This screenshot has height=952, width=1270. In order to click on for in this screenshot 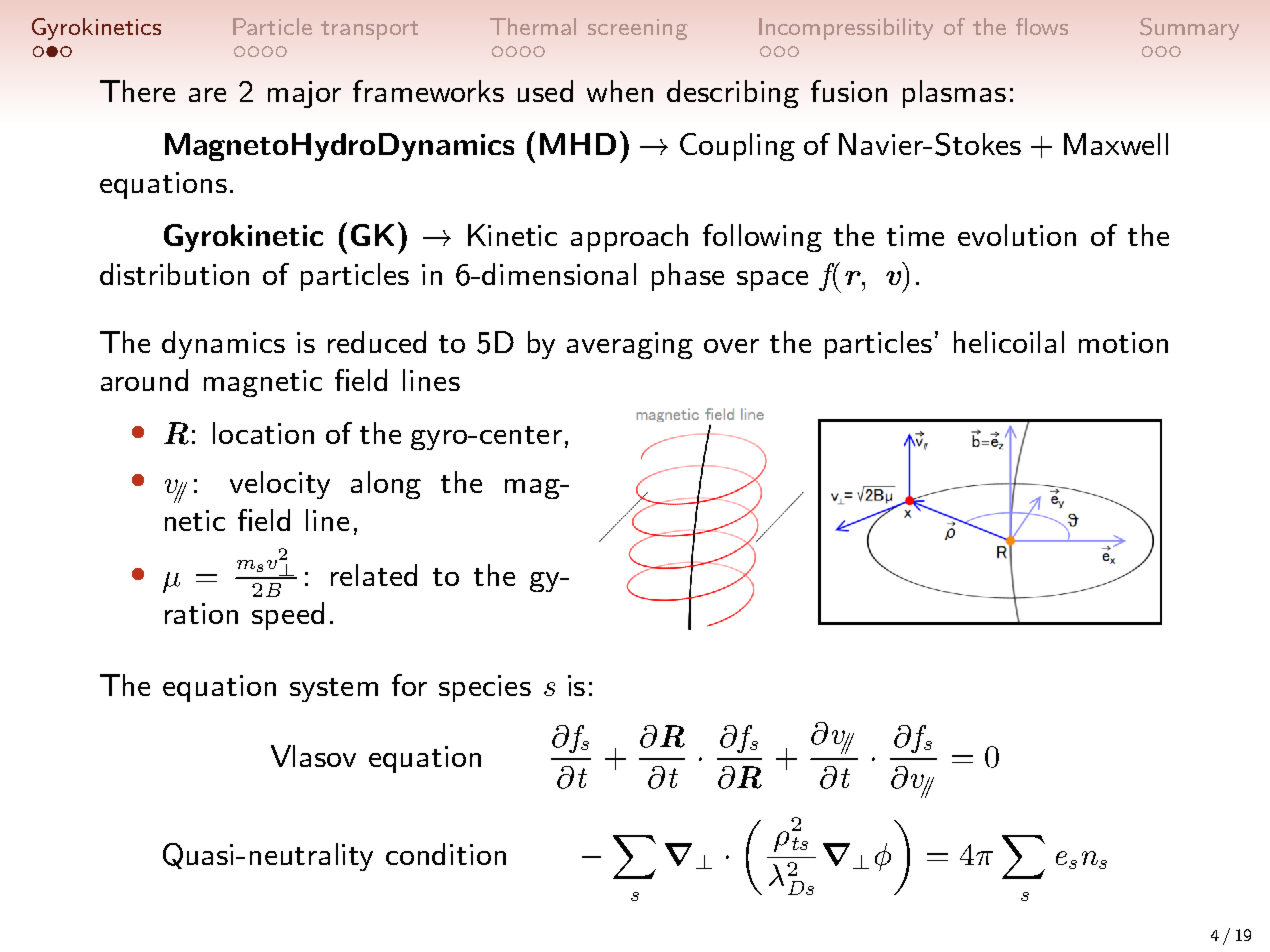, I will do `click(409, 685)`.
